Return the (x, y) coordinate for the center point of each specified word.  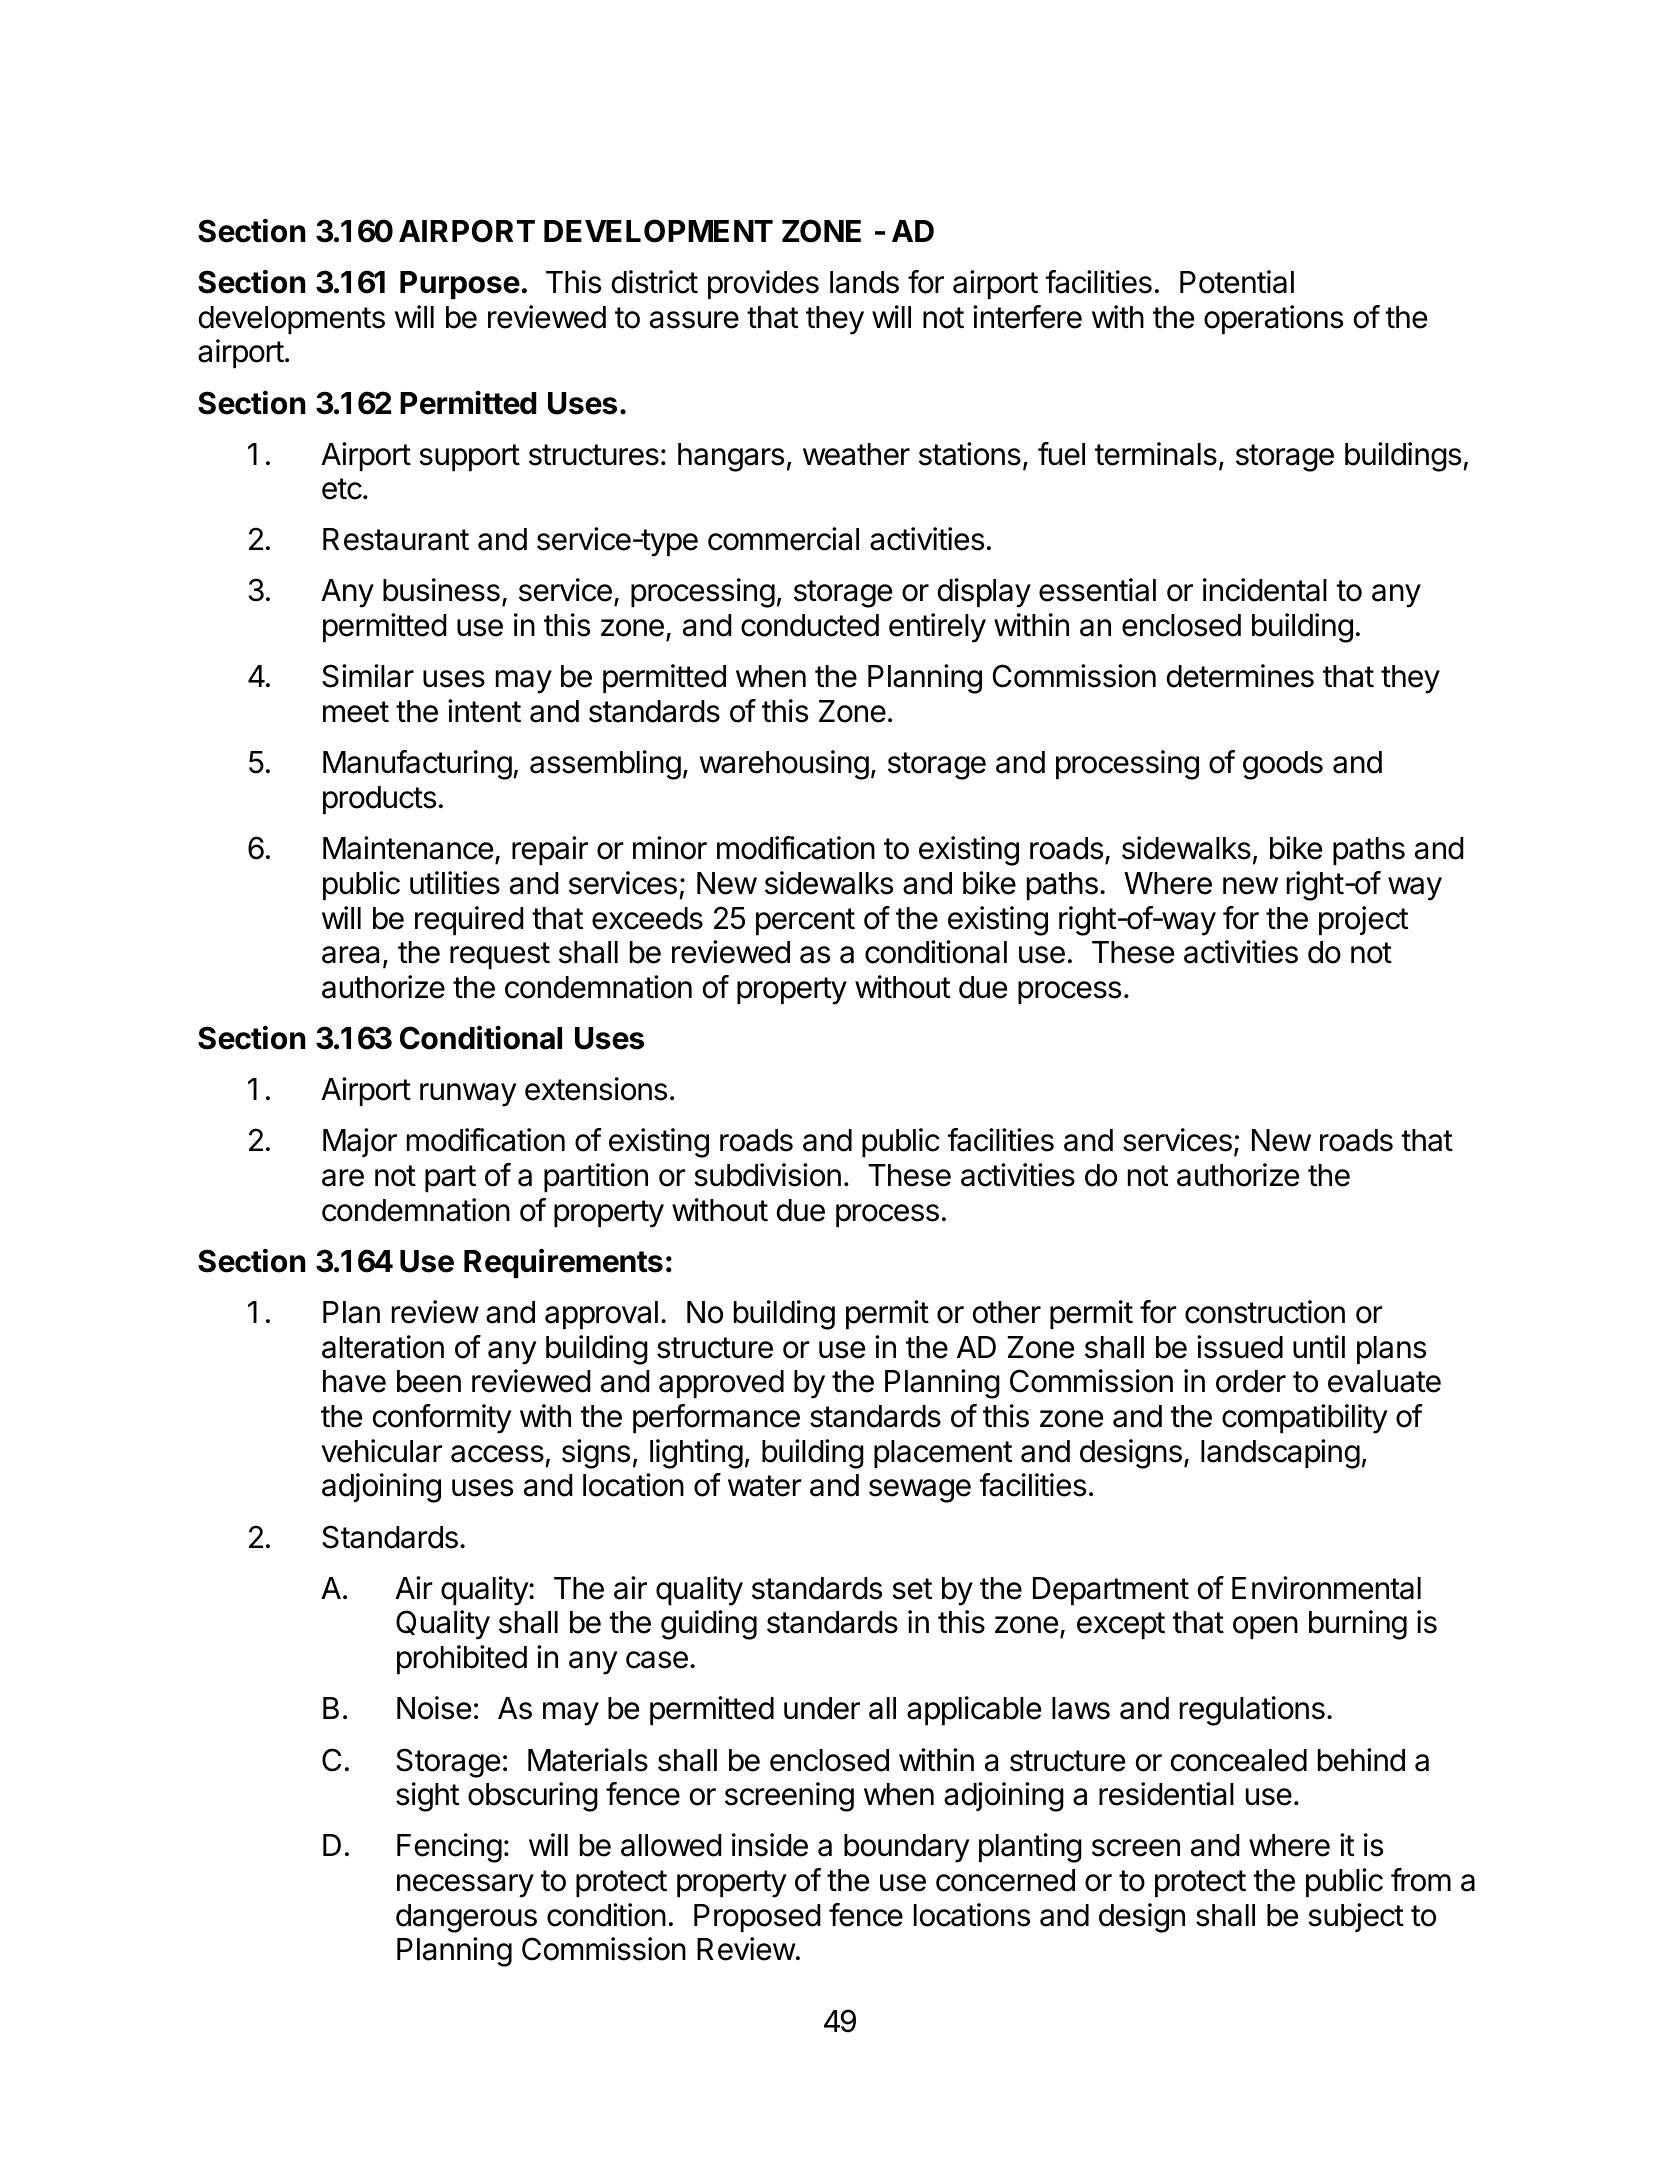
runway (468, 1095)
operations (1273, 319)
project (1363, 920)
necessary (465, 1886)
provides (763, 284)
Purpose (460, 285)
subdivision (767, 1175)
